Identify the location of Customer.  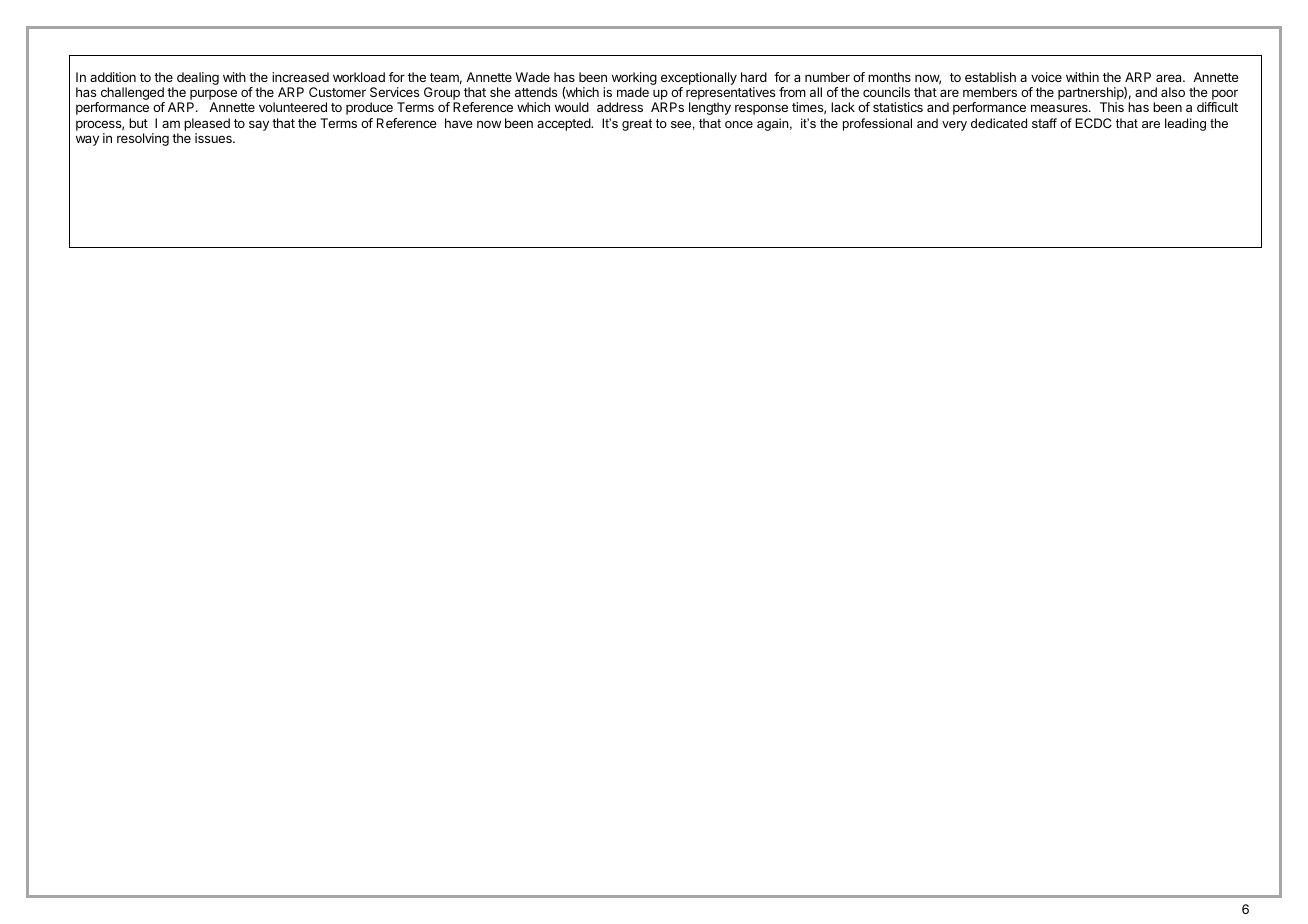
(337, 92).
